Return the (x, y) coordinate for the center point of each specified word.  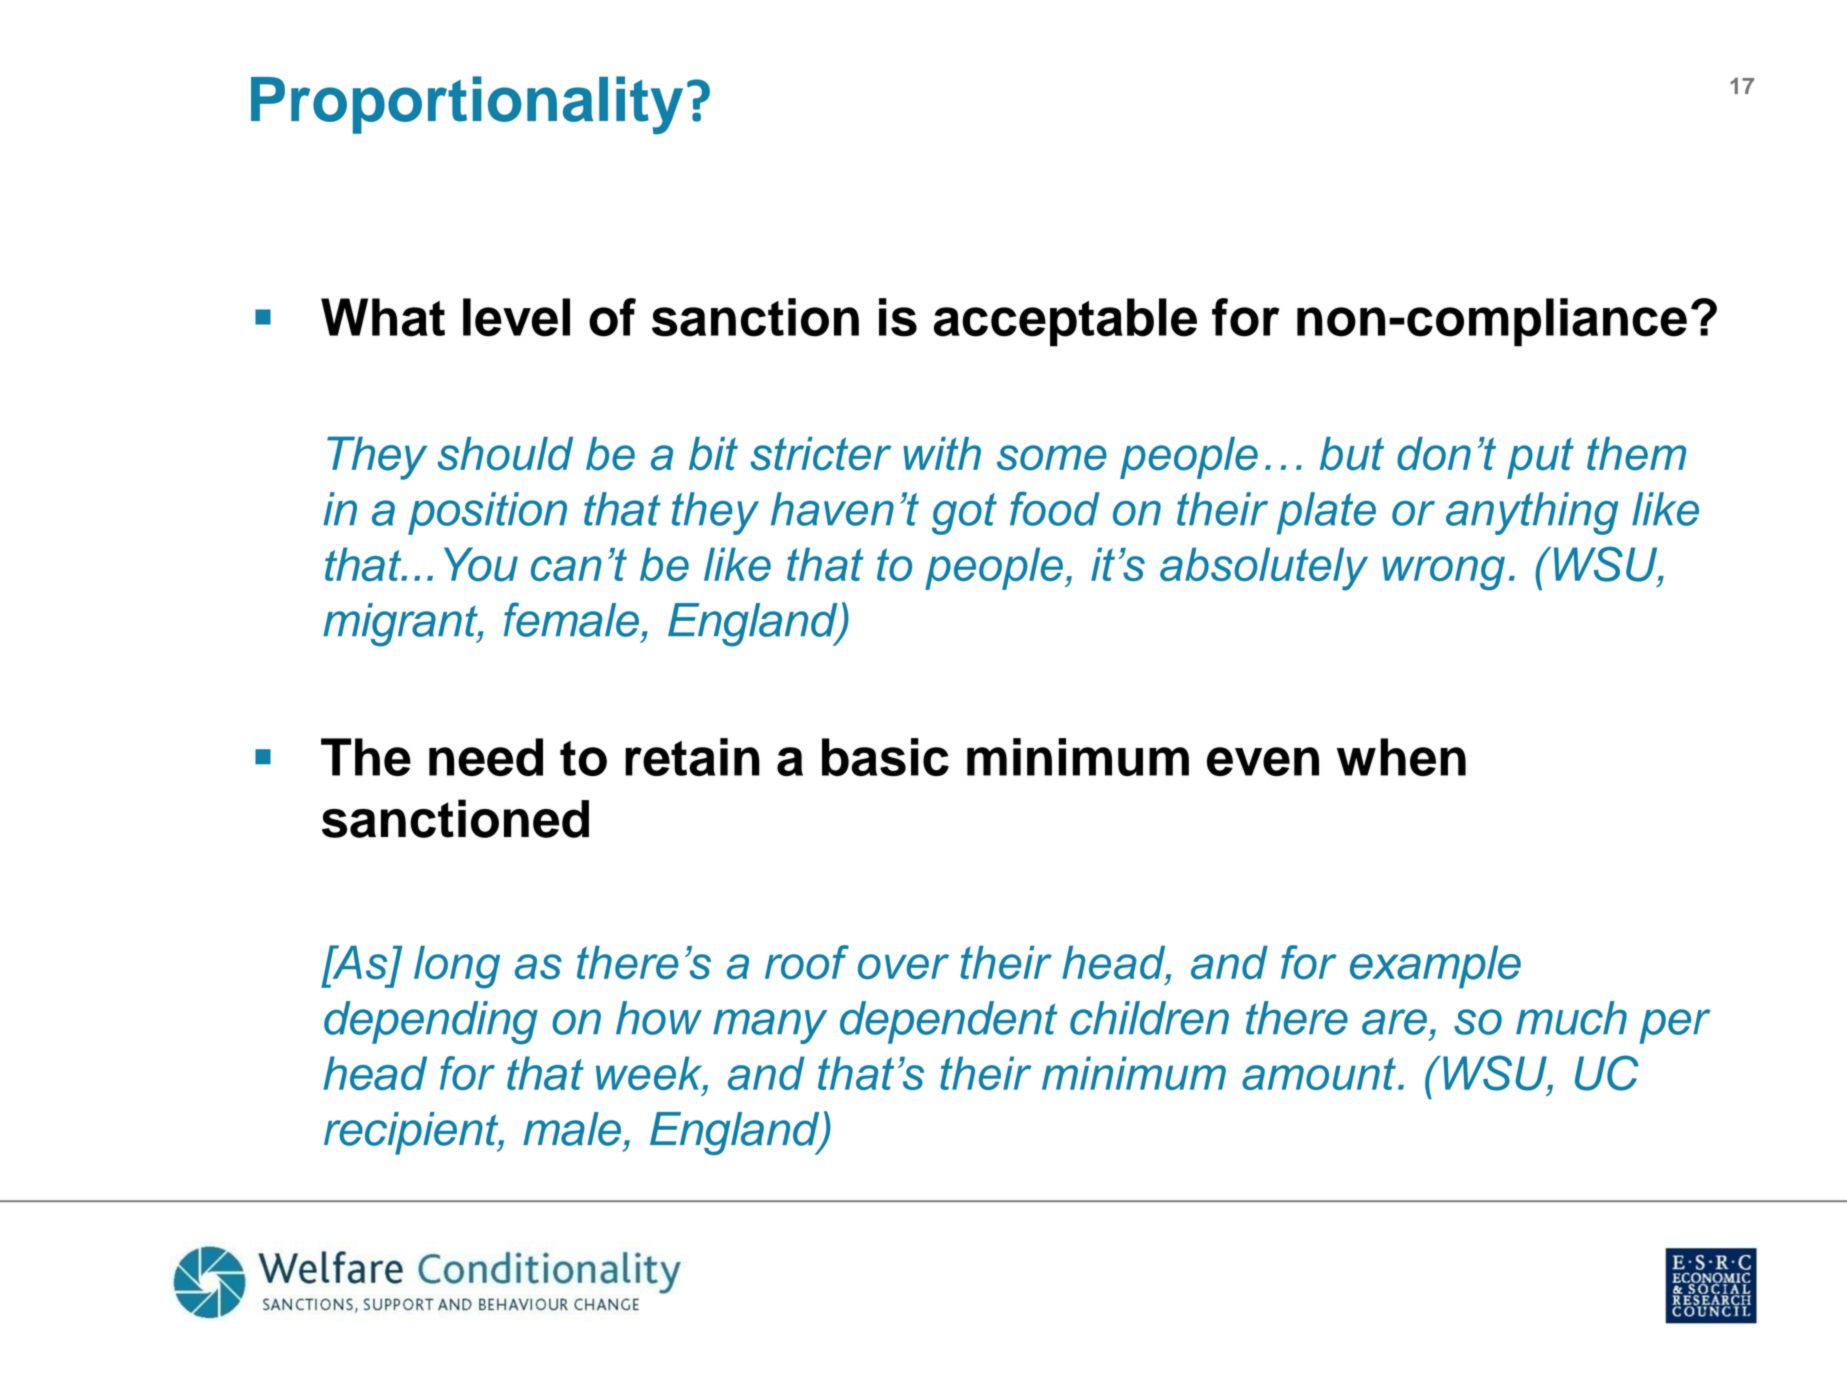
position (487, 513)
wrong (1443, 573)
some (1052, 458)
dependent (949, 1022)
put (1540, 458)
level (516, 317)
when (1401, 757)
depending (431, 1023)
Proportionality (467, 105)
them (1636, 454)
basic (885, 757)
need (486, 757)
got (964, 514)
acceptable (1065, 322)
